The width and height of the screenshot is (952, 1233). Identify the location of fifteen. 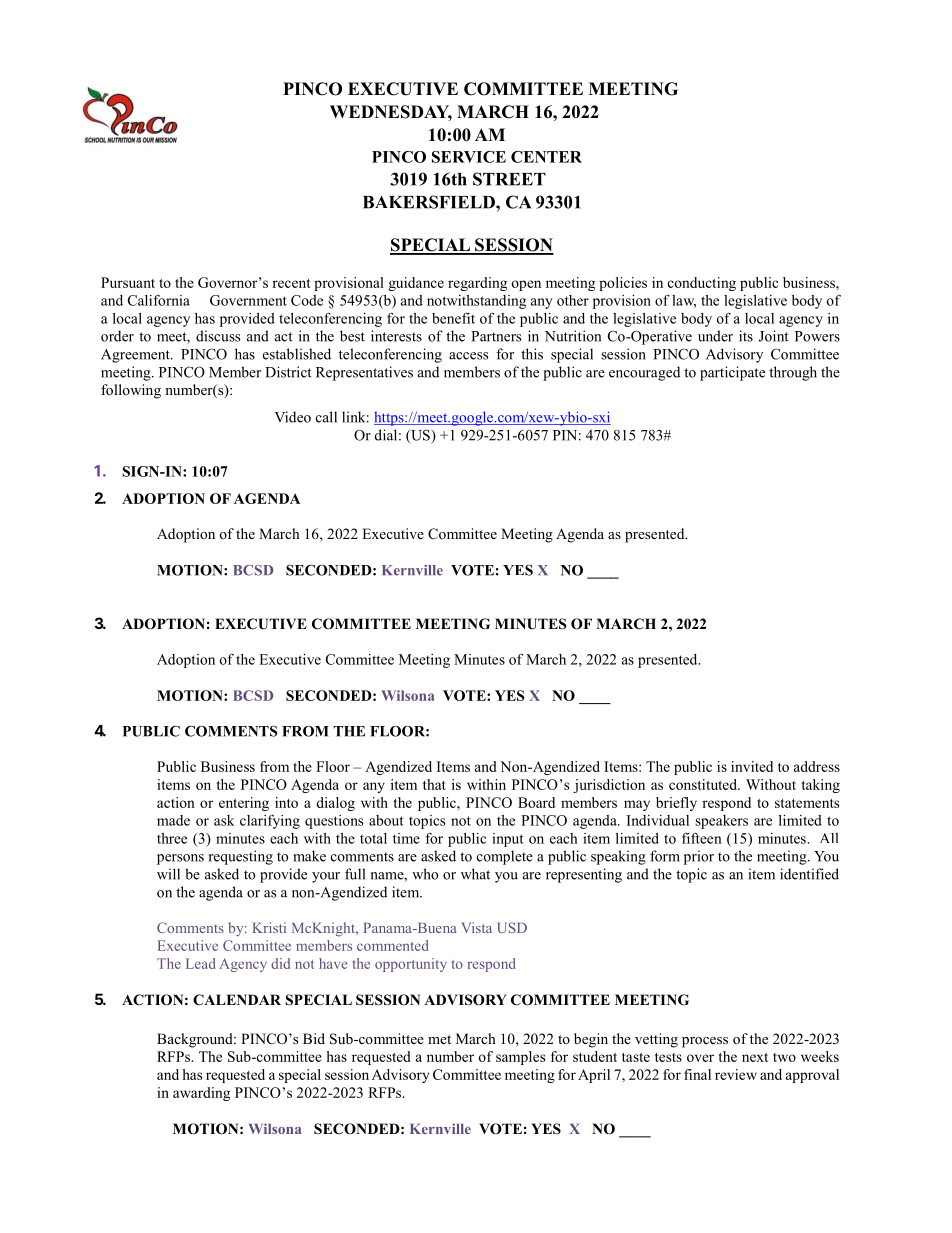
(702, 838).
